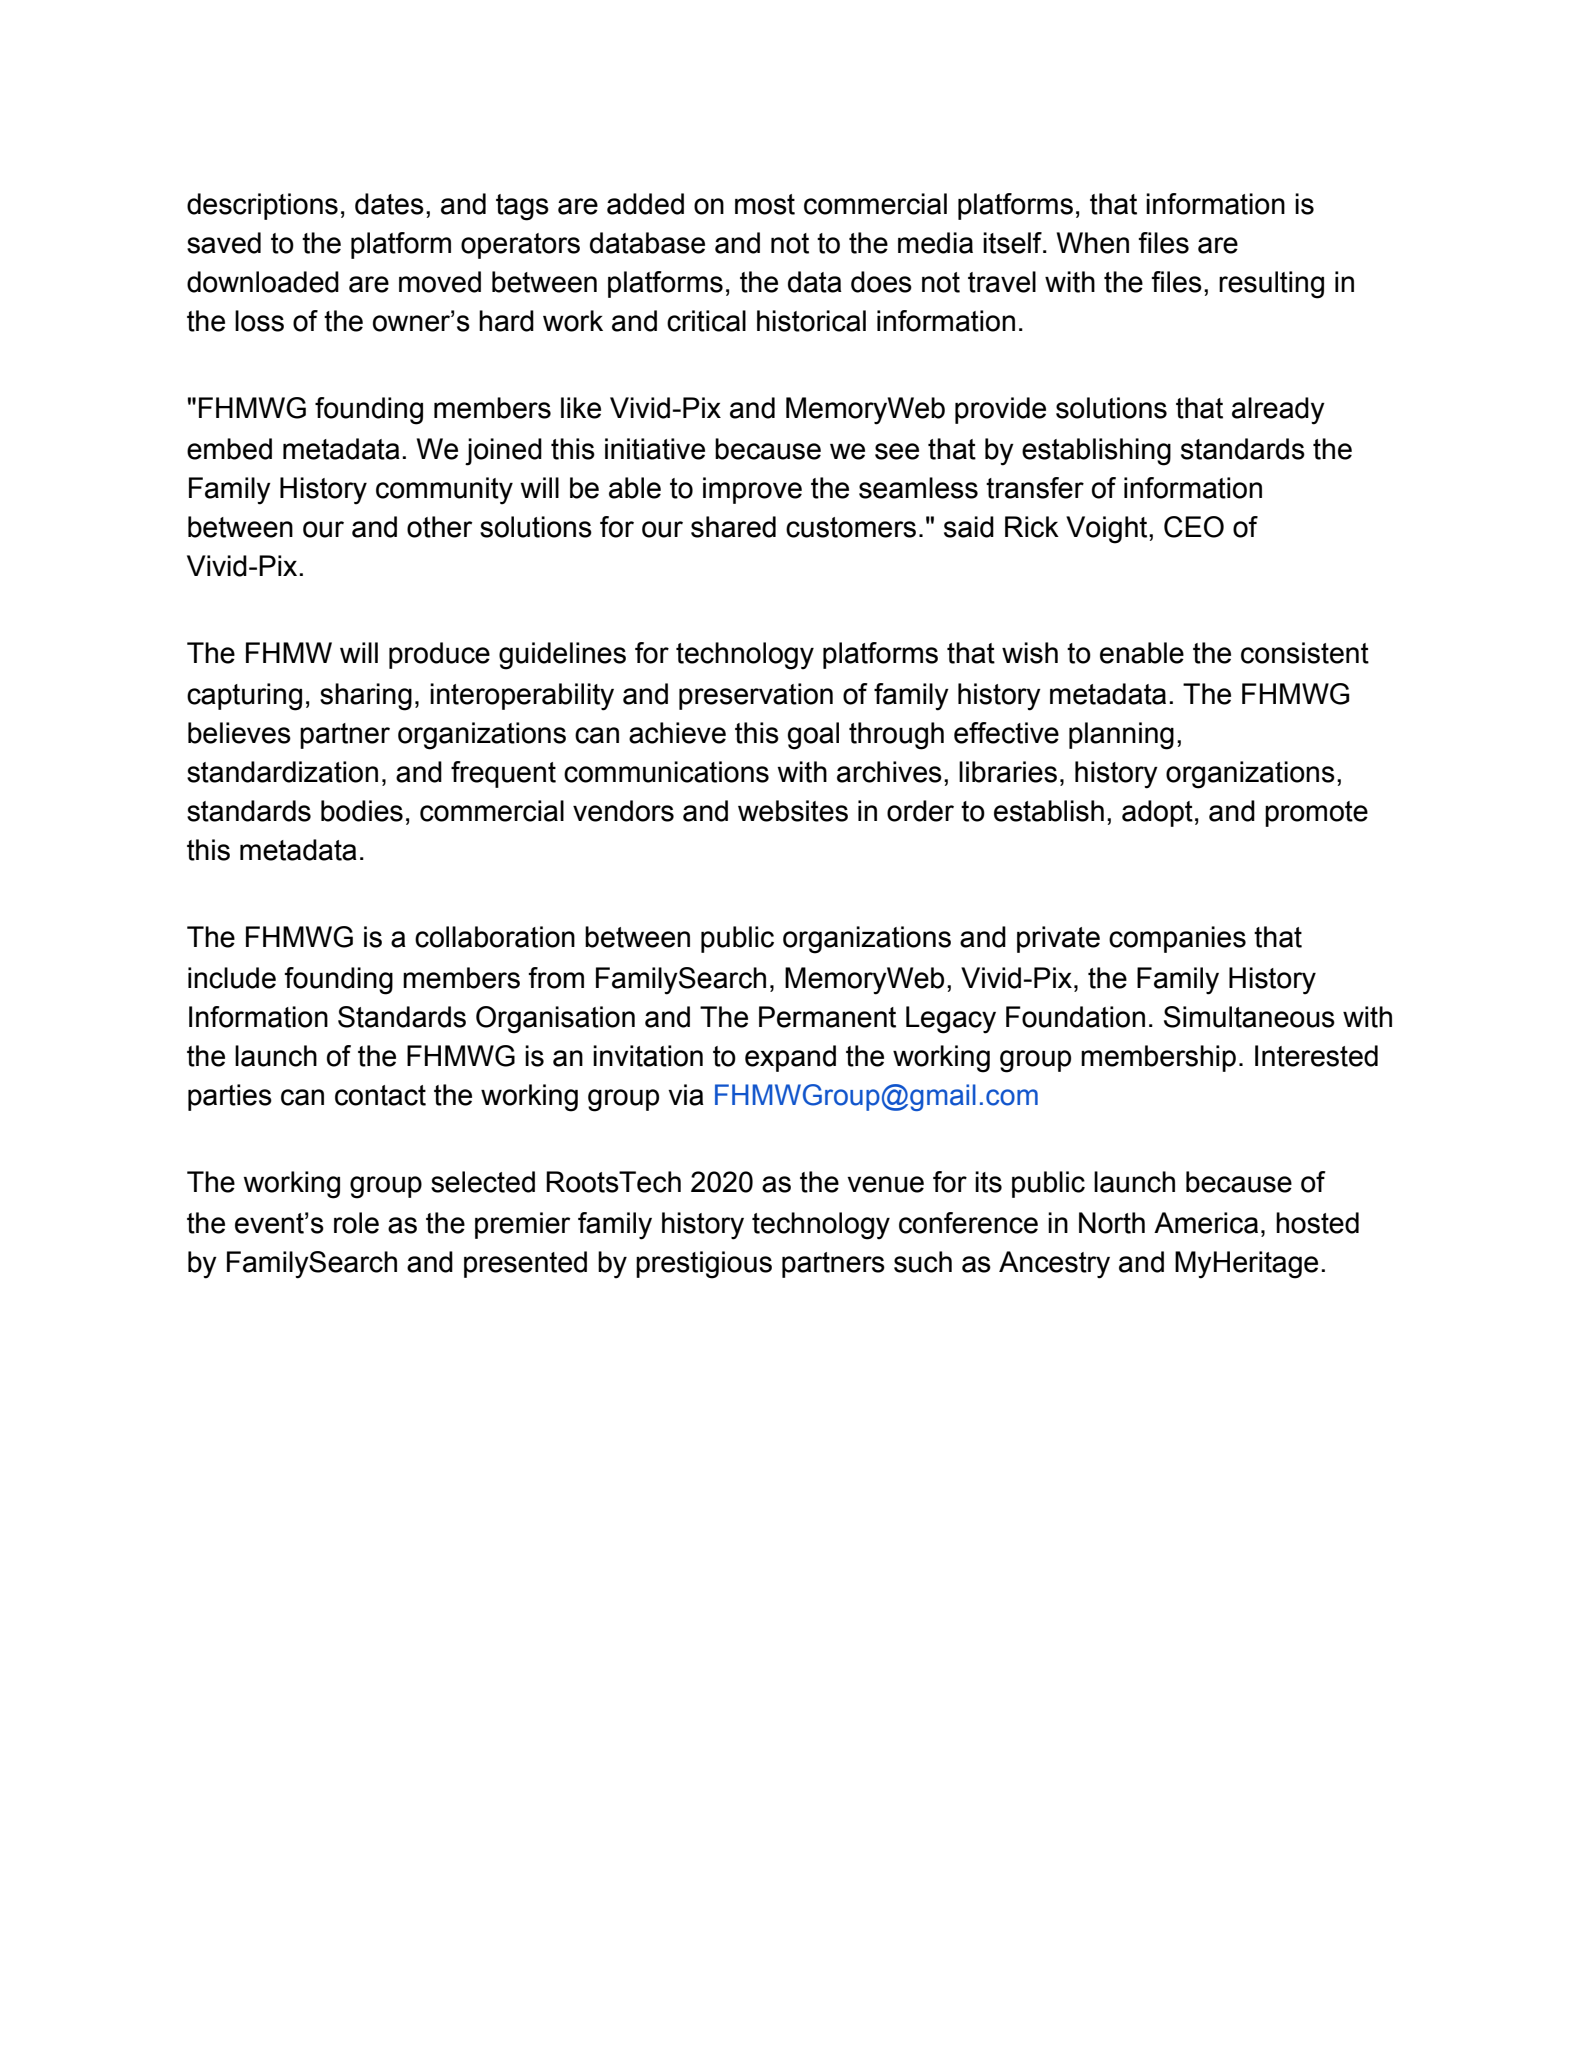 The image size is (1587, 2054). Describe the element at coordinates (1121, 736) in the screenshot. I see `planning` at that location.
